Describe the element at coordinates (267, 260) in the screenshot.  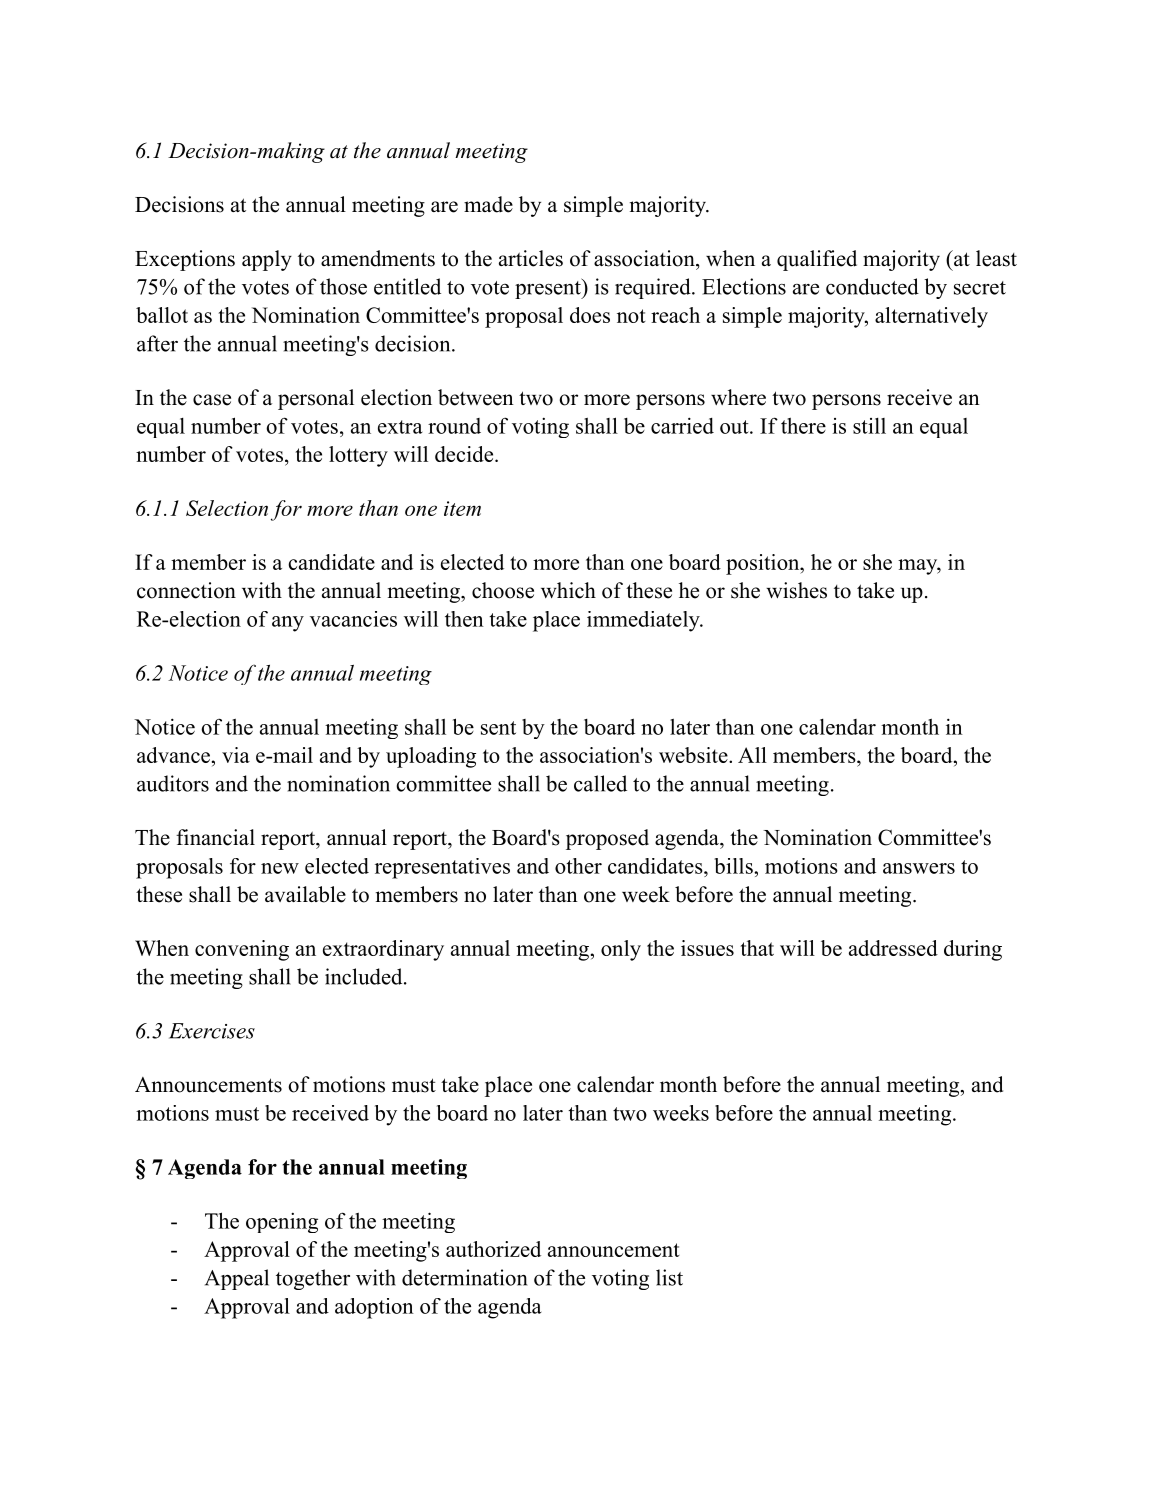
I see `apply` at that location.
